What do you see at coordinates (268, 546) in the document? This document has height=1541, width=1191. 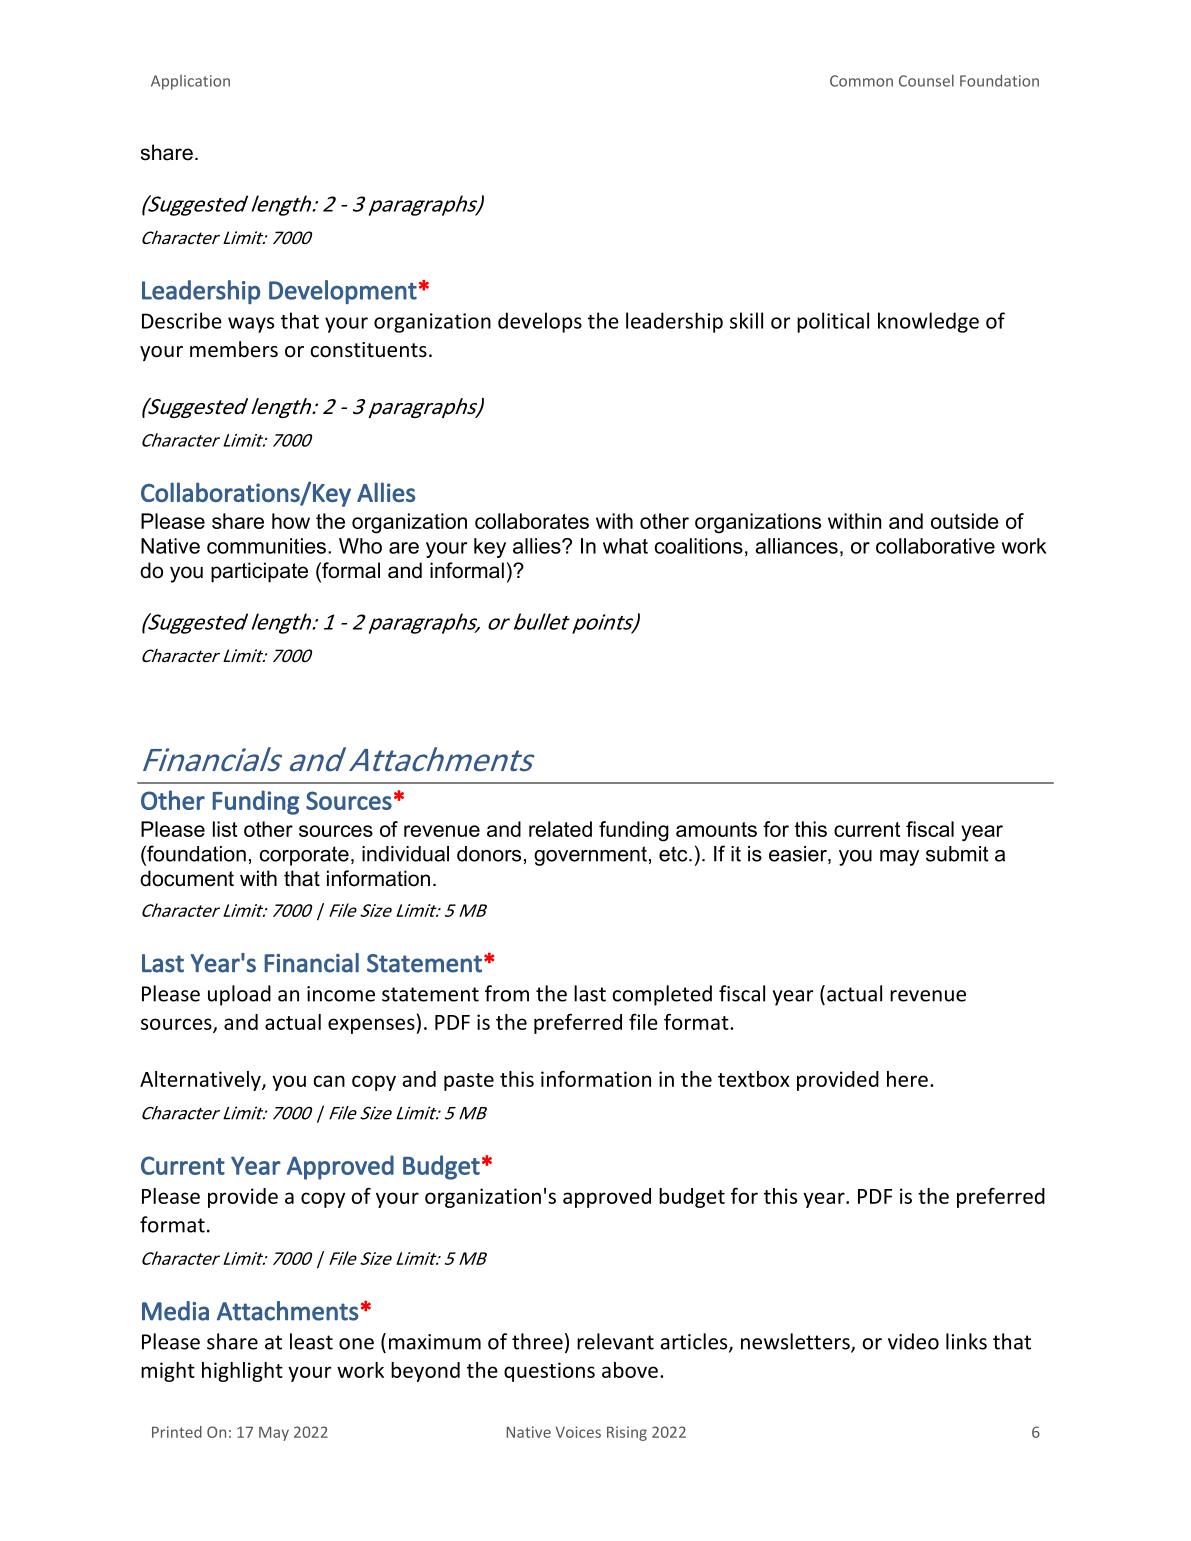 I see `communities` at bounding box center [268, 546].
